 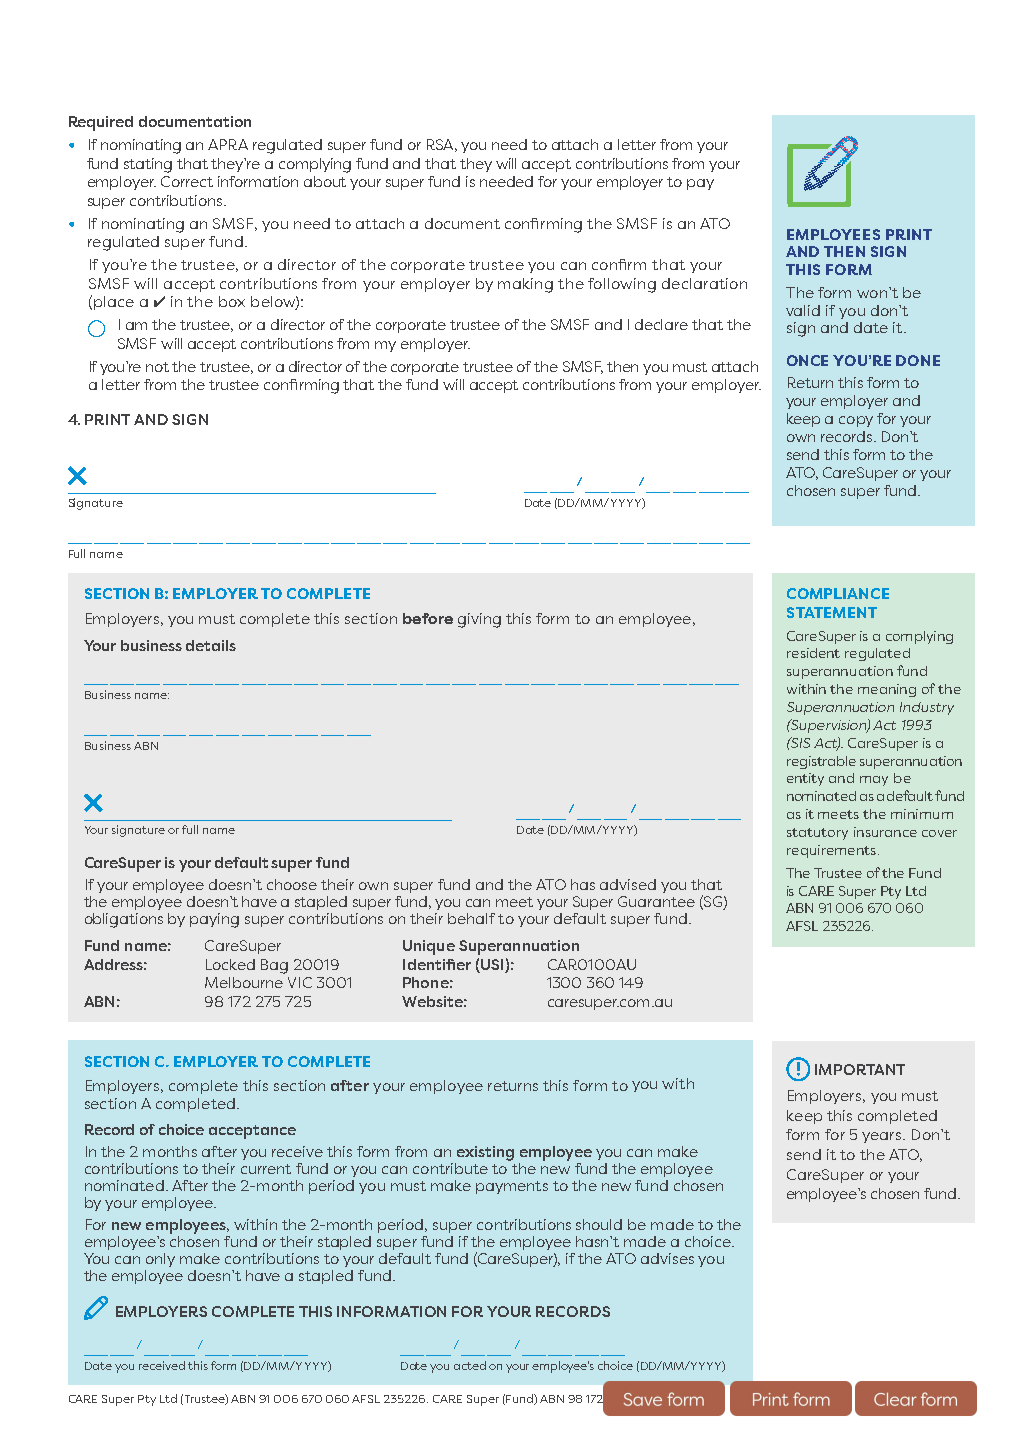 I want to click on advises, so click(x=667, y=1258).
